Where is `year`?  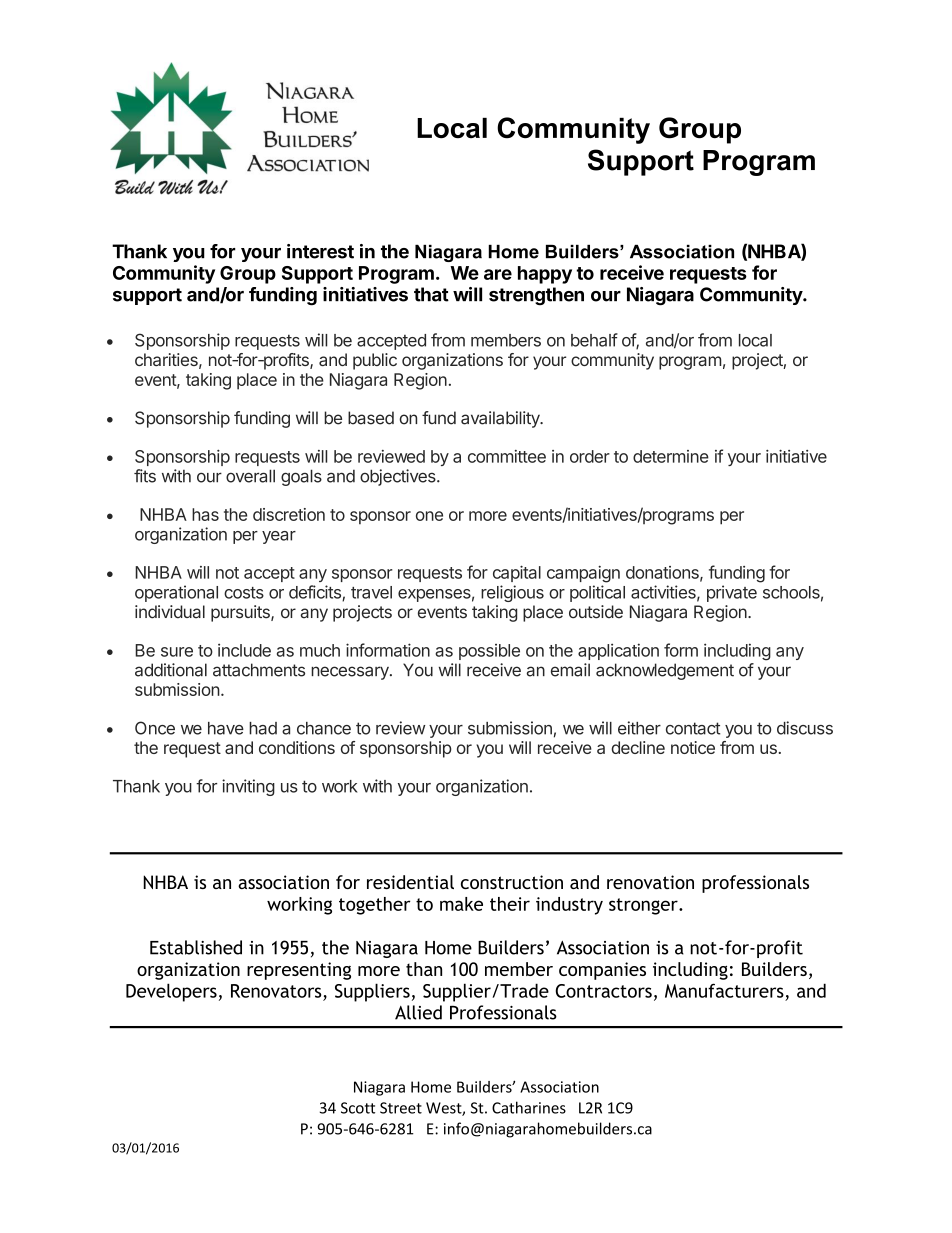 year is located at coordinates (279, 537).
